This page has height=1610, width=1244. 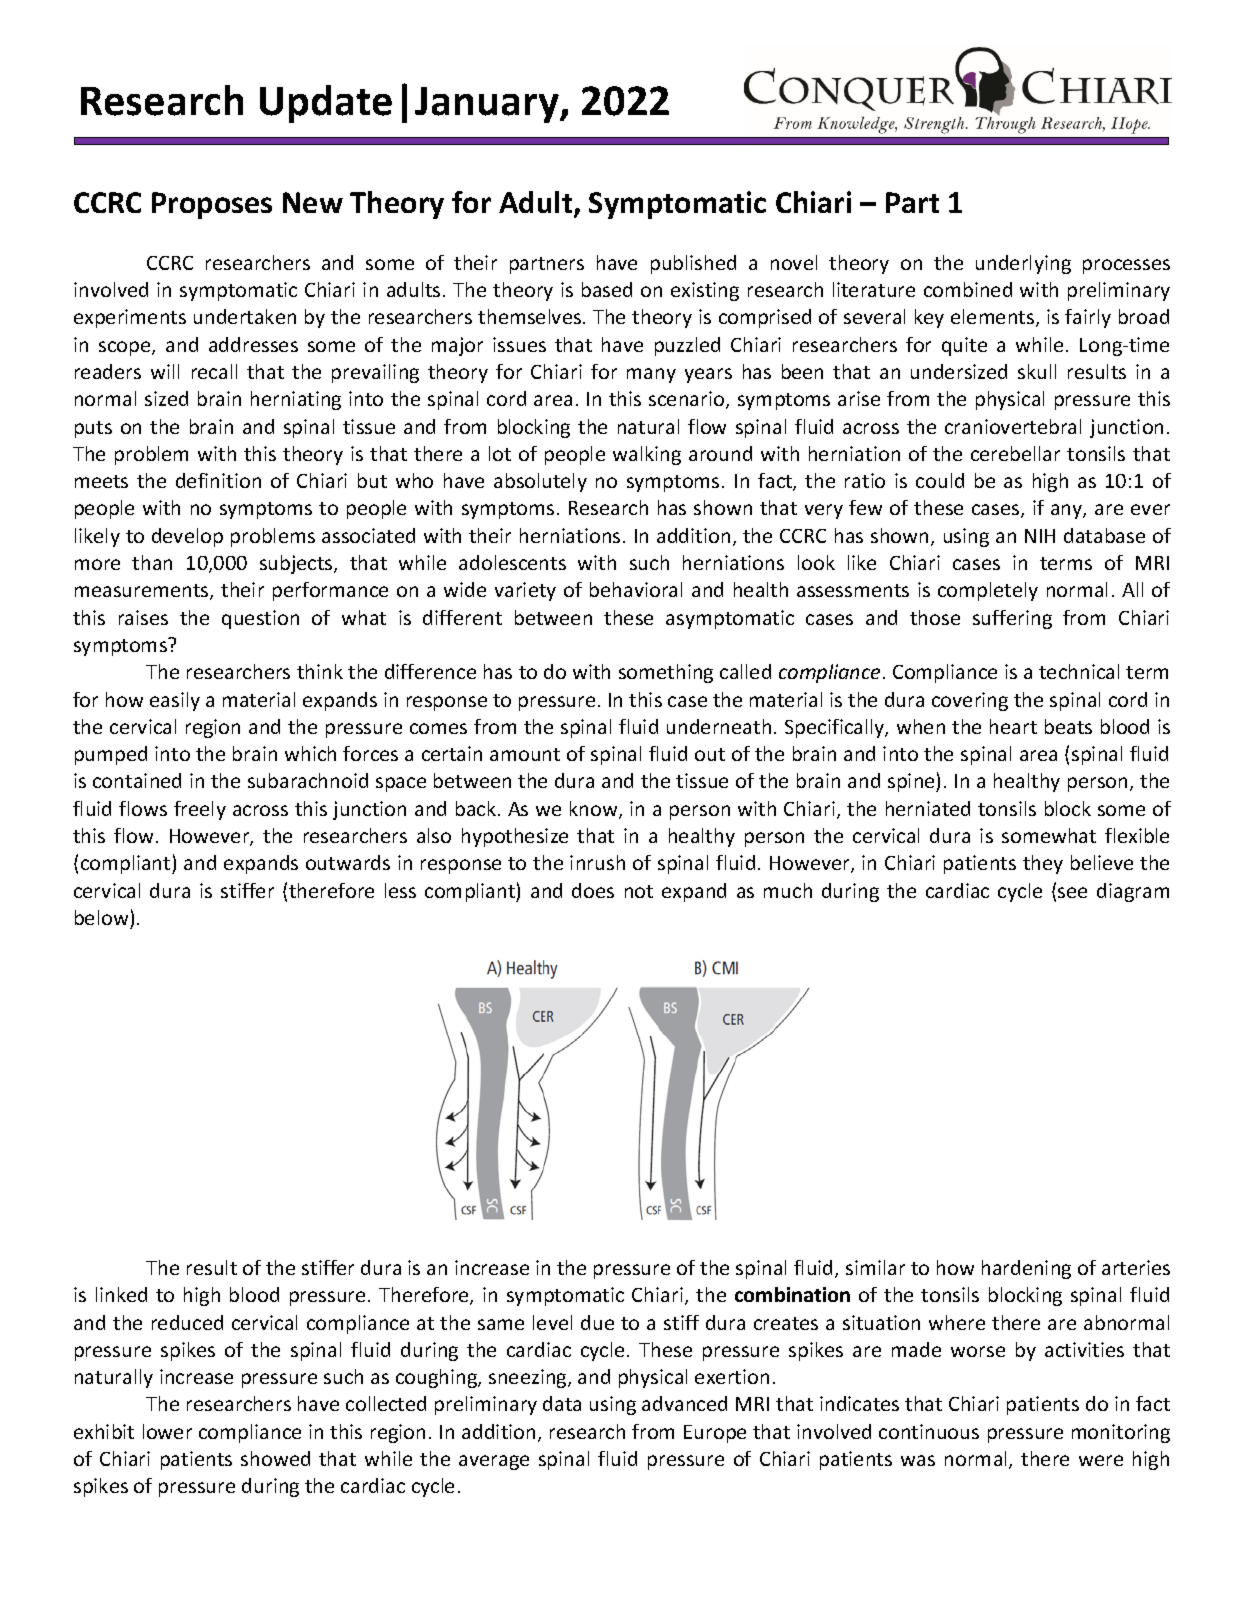 What do you see at coordinates (595, 810) in the page?
I see `know` at bounding box center [595, 810].
